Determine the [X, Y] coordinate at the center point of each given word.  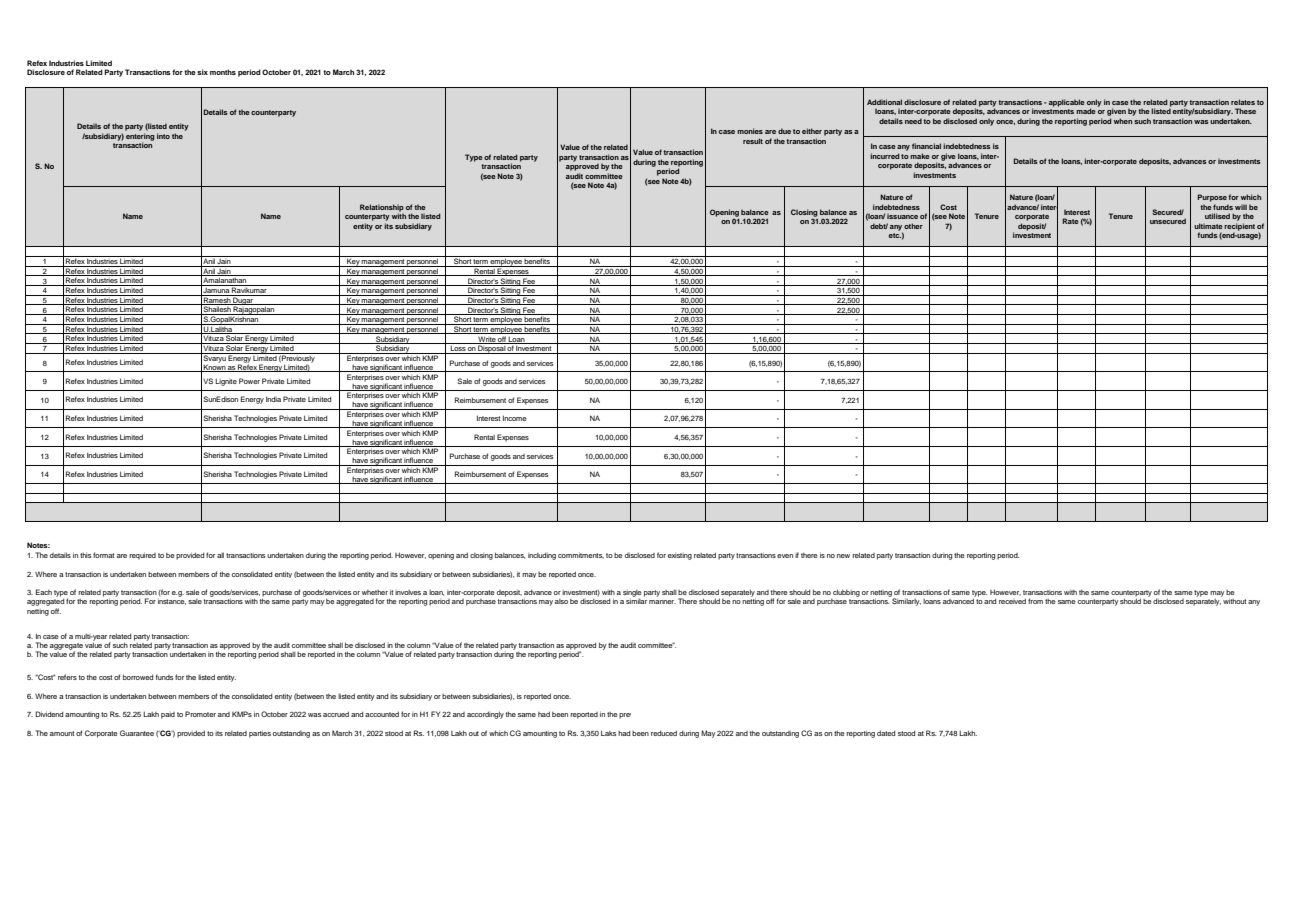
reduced [664, 733]
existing [680, 556]
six [202, 72]
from [1035, 601]
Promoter [200, 714]
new [843, 556]
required [142, 556]
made [1086, 111]
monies [750, 131]
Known [214, 367]
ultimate [1208, 226]
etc [895, 235]
